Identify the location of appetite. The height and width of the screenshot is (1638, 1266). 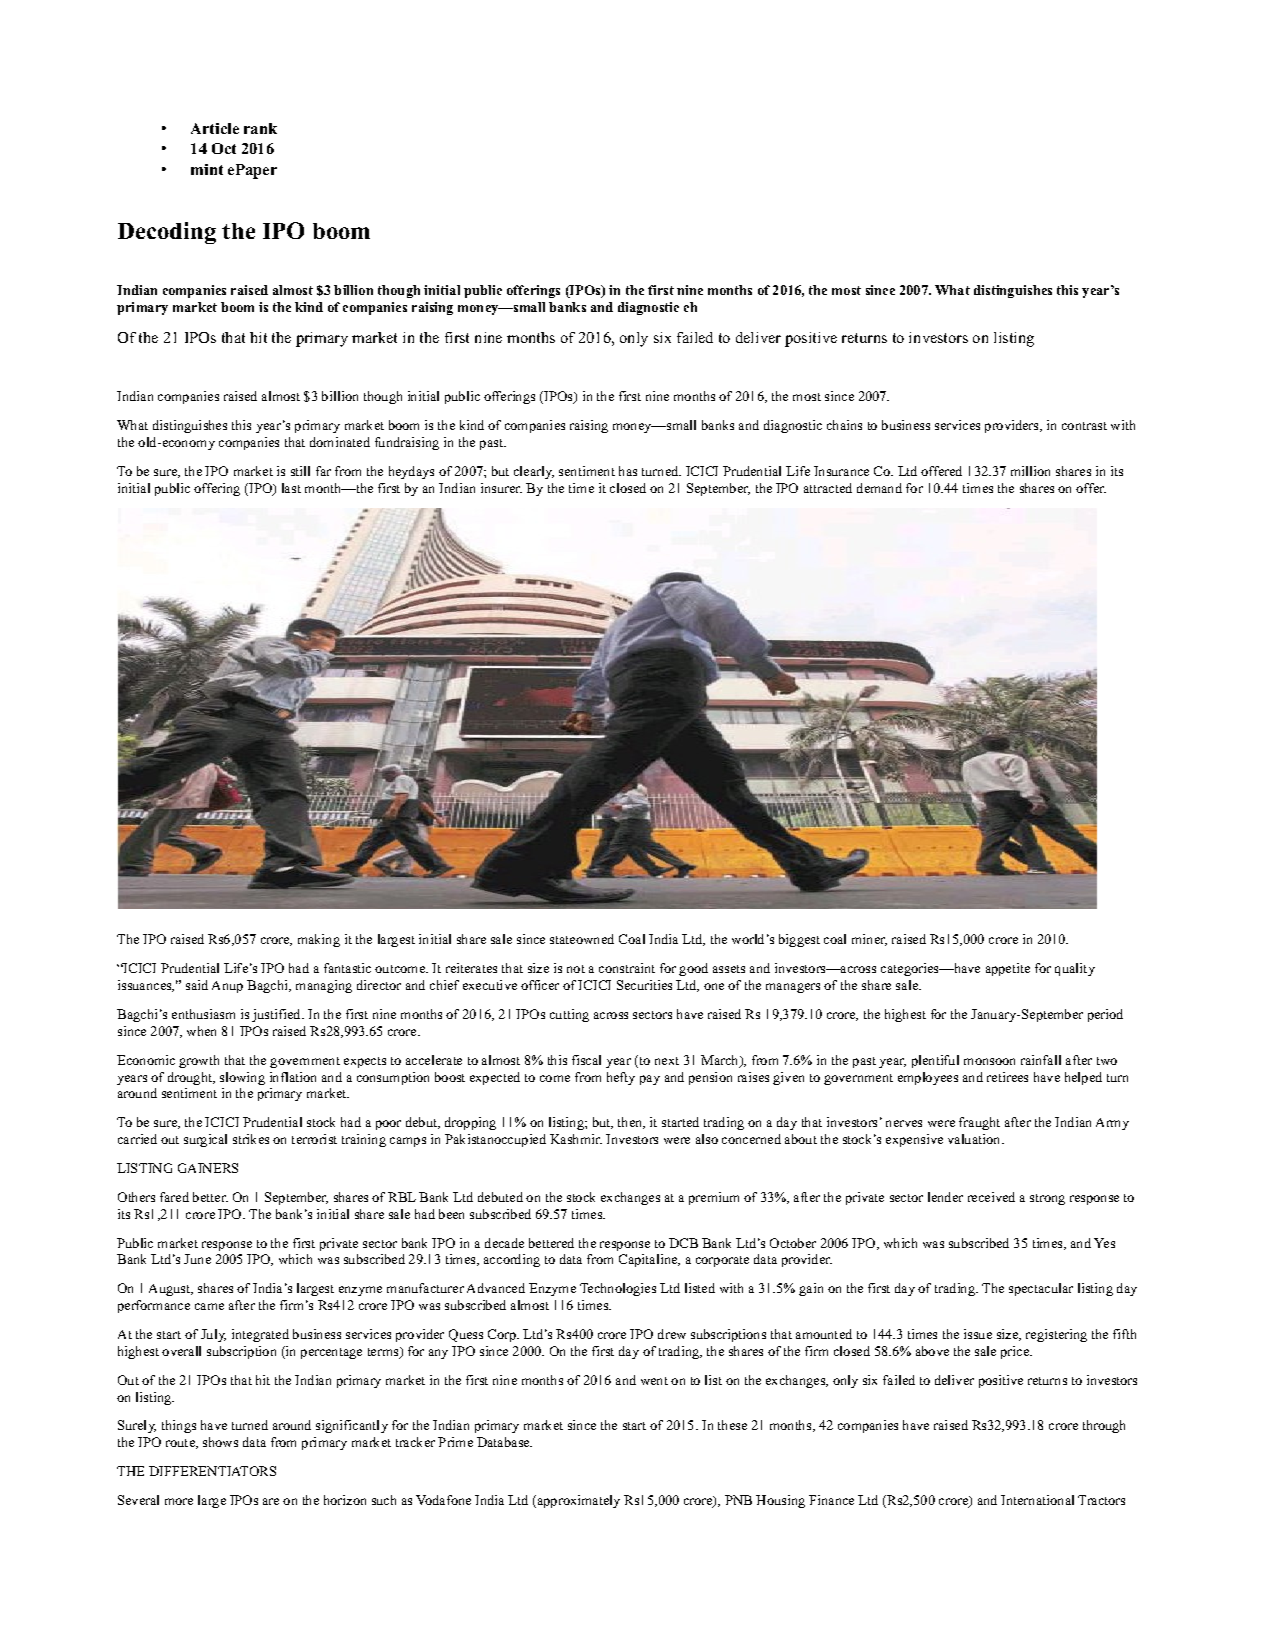
(1008, 969).
